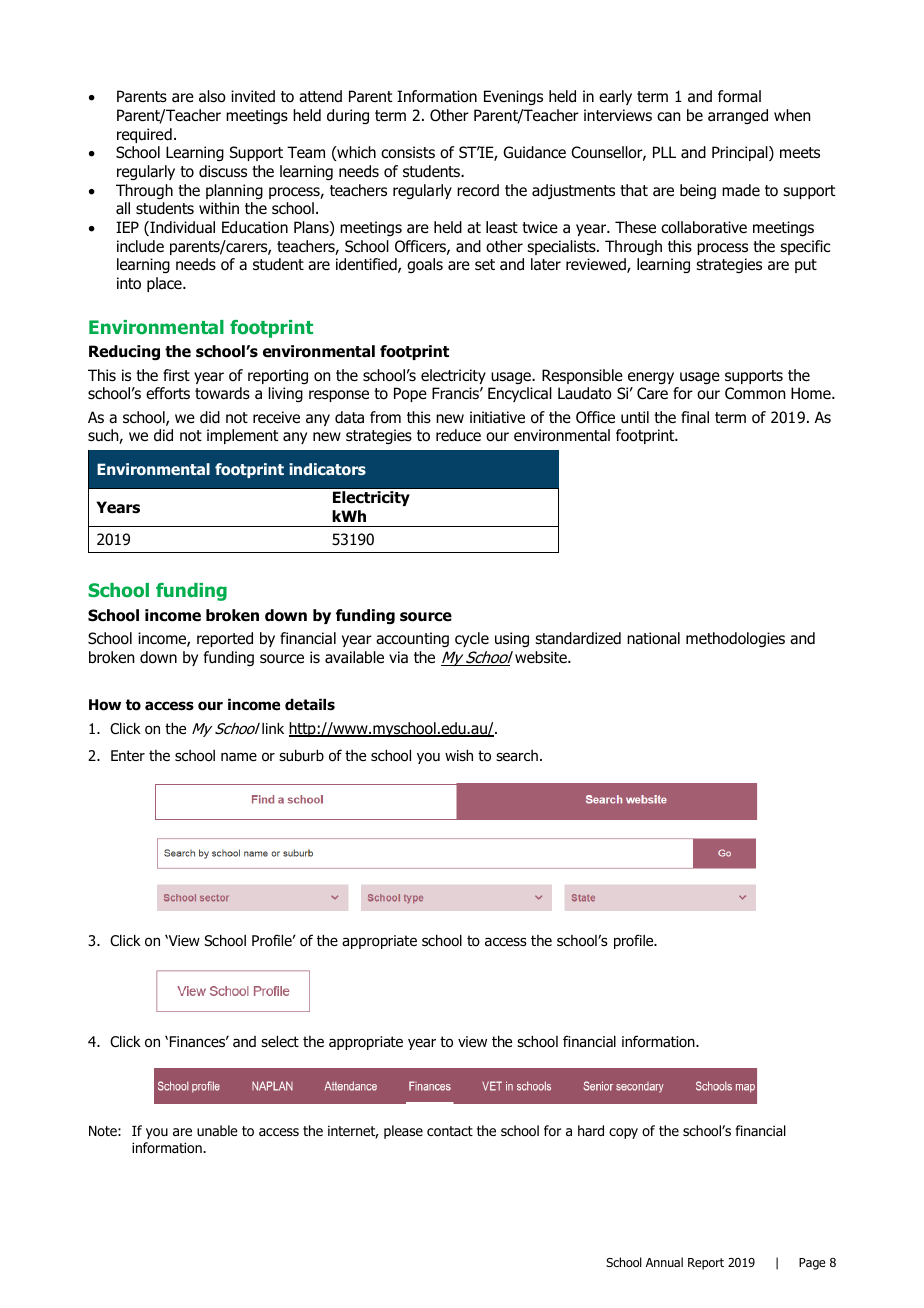 This document has height=1308, width=924. What do you see at coordinates (458, 435) in the document?
I see `reduce` at bounding box center [458, 435].
